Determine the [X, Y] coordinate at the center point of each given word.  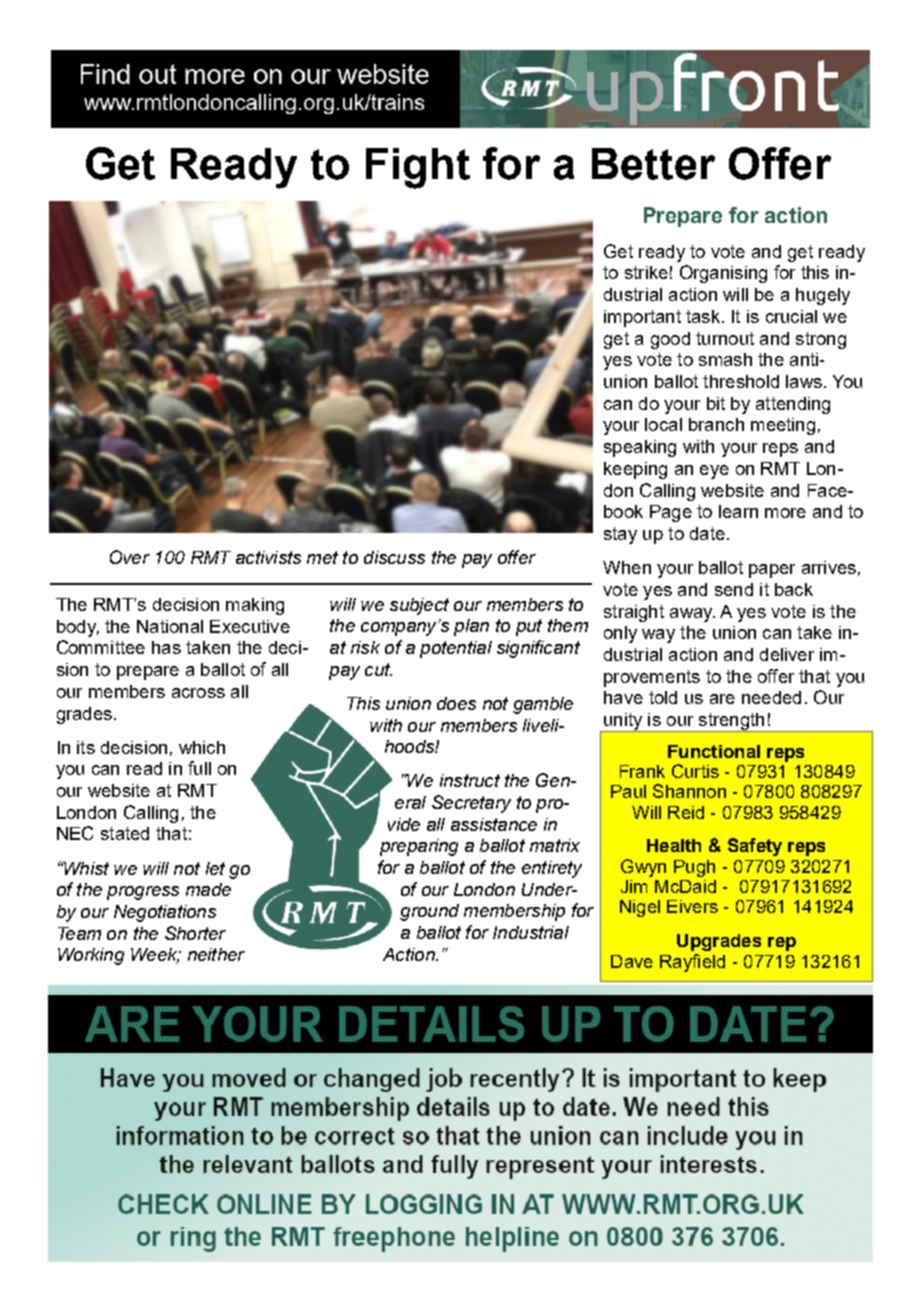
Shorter [195, 933]
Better [653, 164]
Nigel [640, 908]
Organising [723, 274]
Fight [418, 168]
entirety [552, 869]
